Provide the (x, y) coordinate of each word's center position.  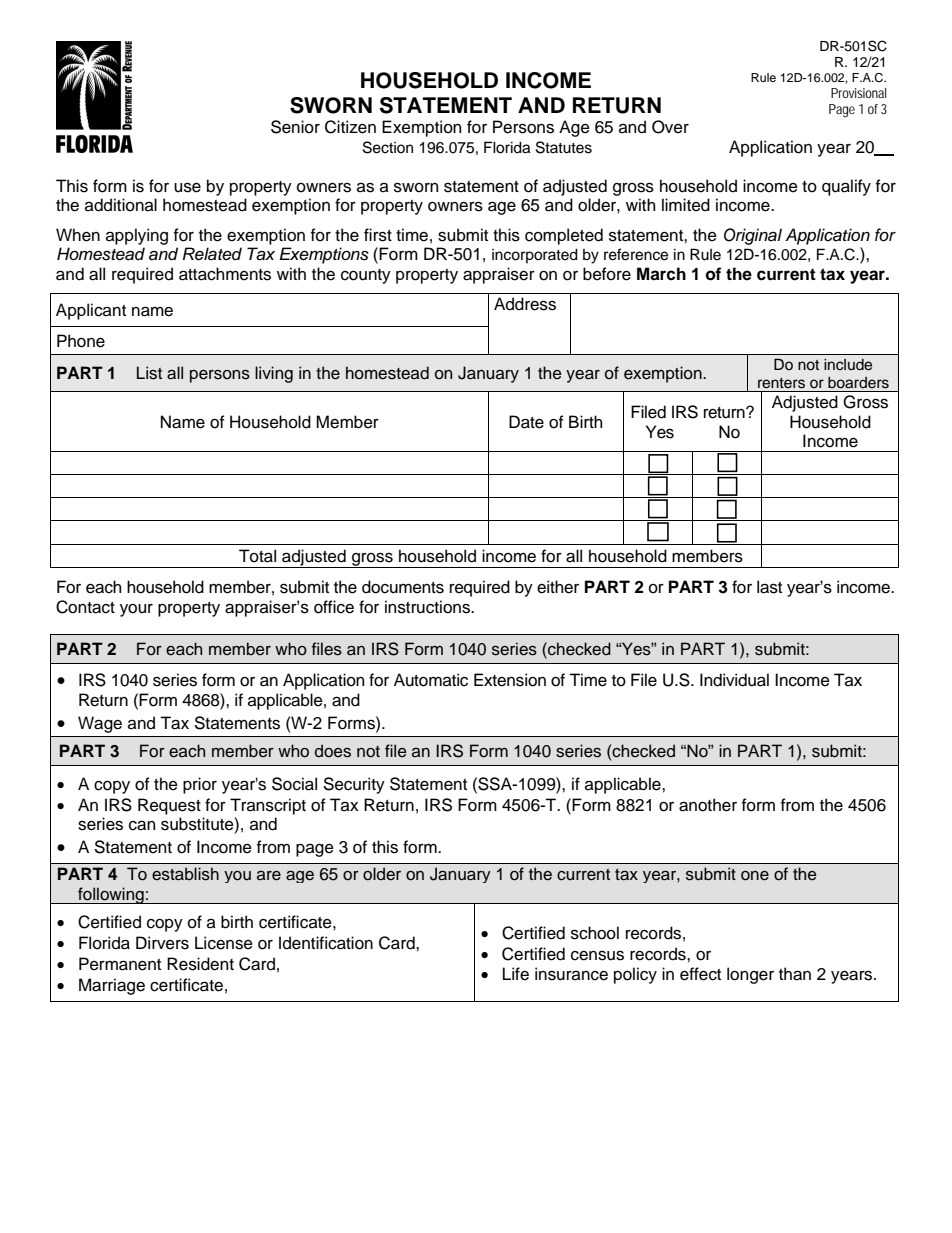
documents (403, 587)
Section (388, 147)
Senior (295, 127)
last (769, 587)
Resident (200, 964)
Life (516, 974)
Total (257, 556)
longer (750, 975)
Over (670, 127)
